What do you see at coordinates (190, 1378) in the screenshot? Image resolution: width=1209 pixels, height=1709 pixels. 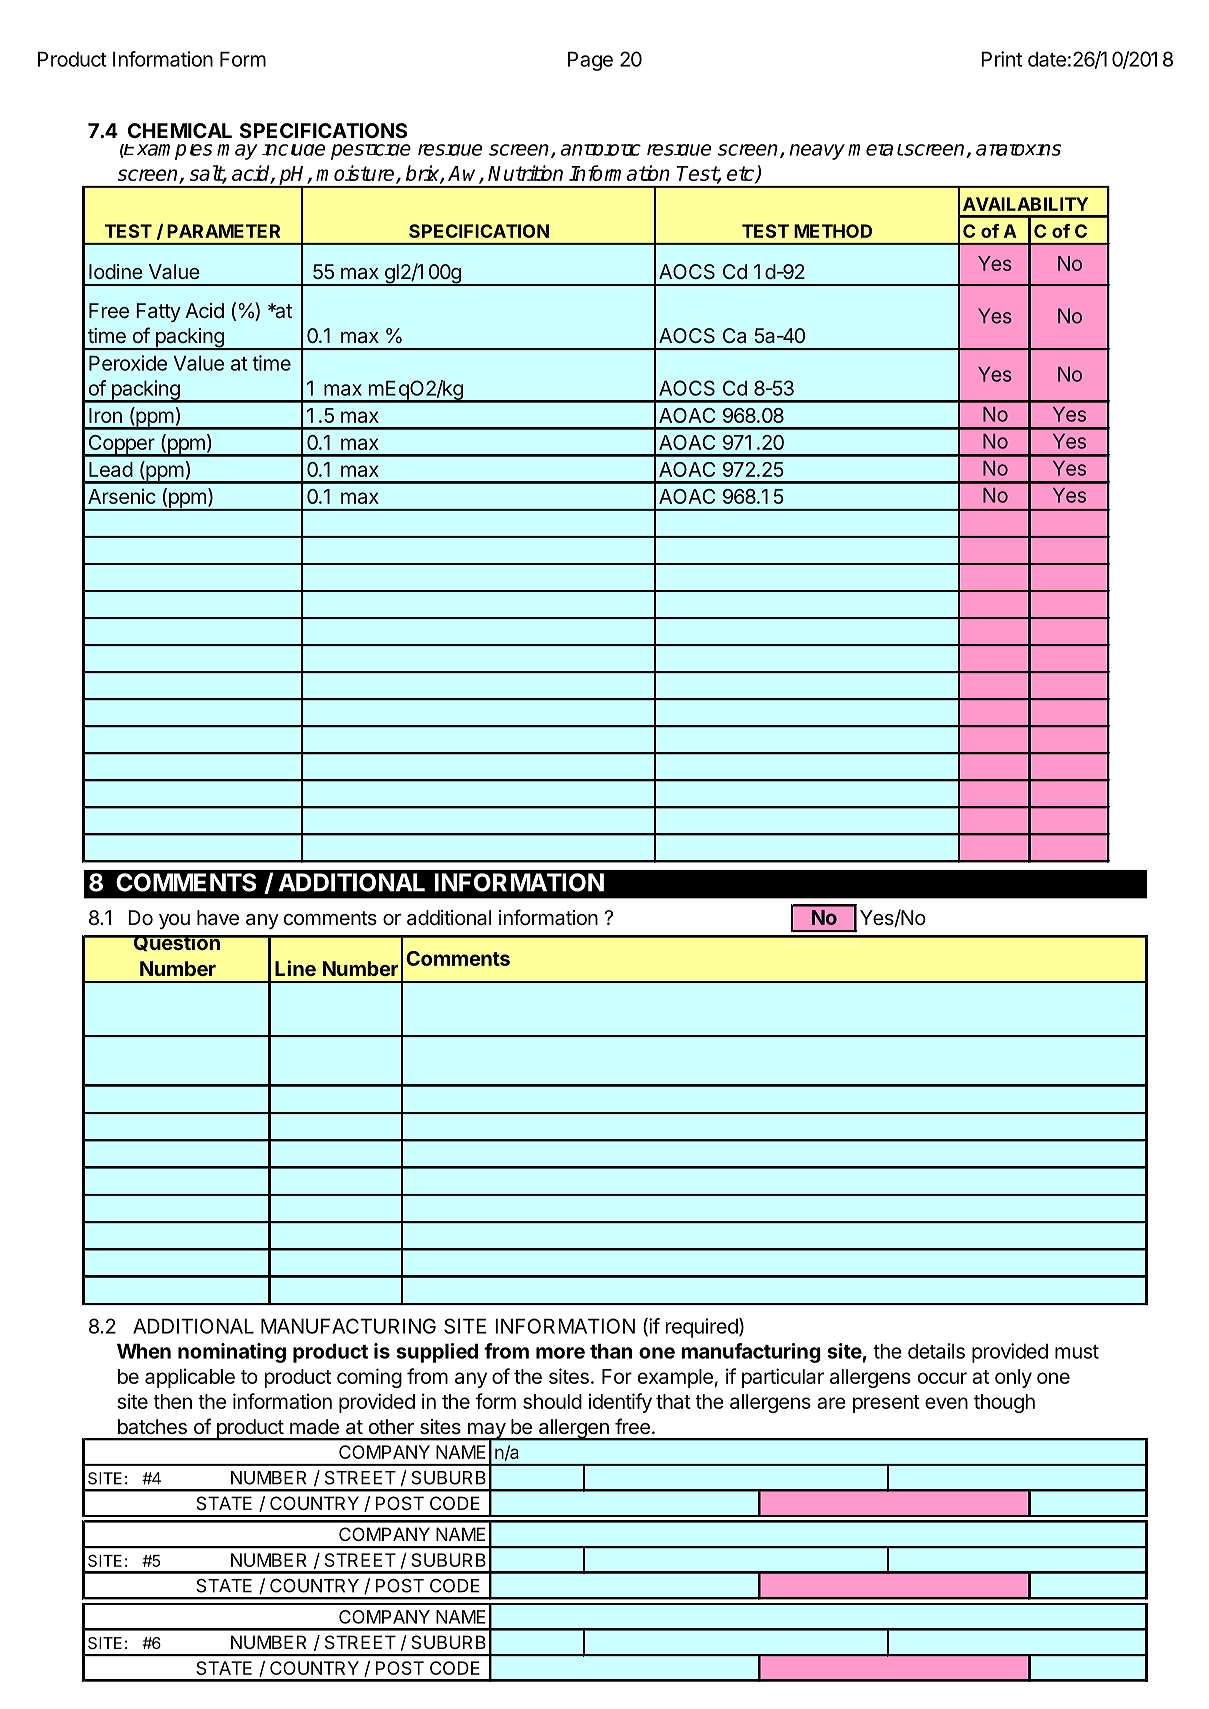 I see `applicable` at bounding box center [190, 1378].
